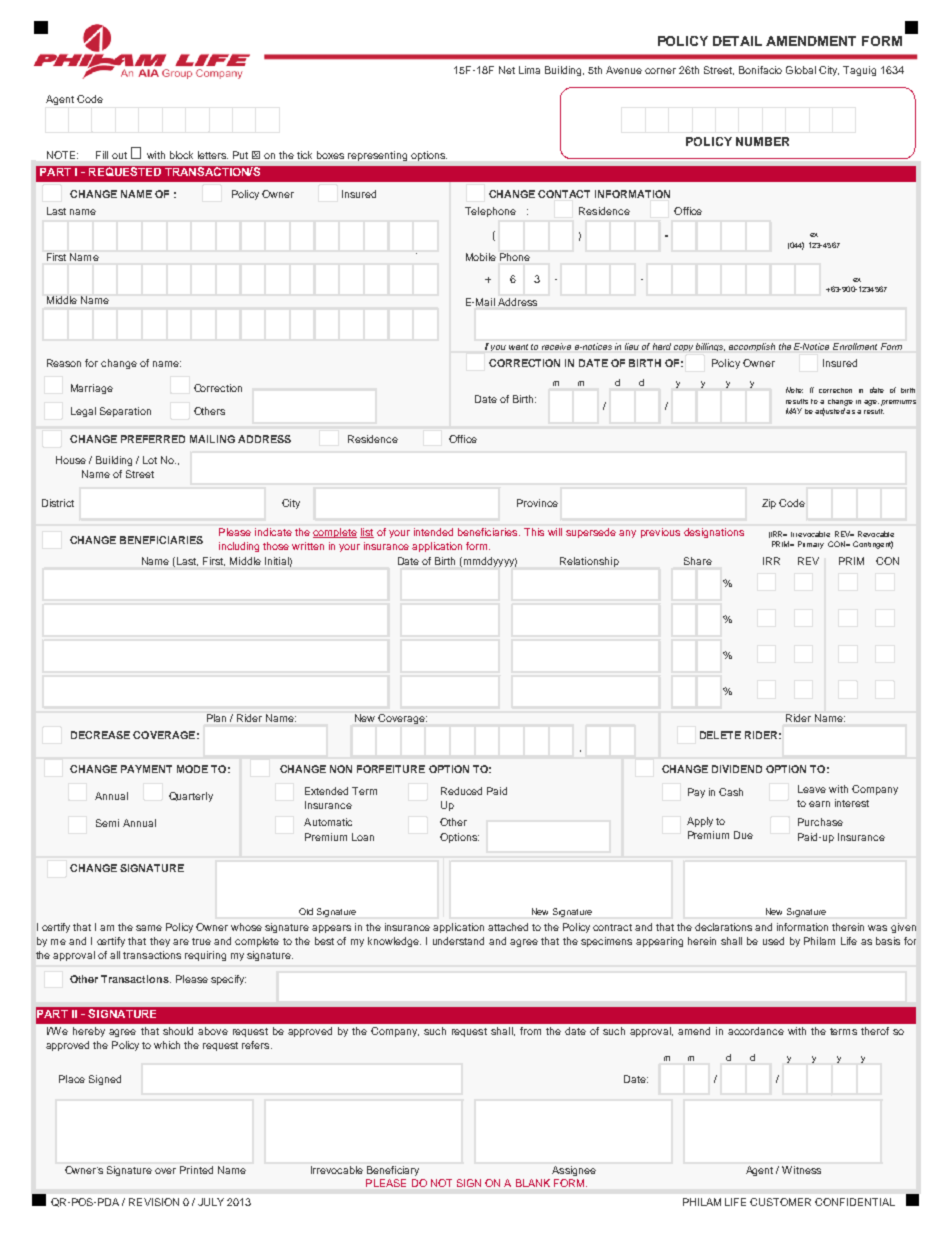 The image size is (952, 1233). What do you see at coordinates (150, 460) in the document?
I see `Lot` at bounding box center [150, 460].
